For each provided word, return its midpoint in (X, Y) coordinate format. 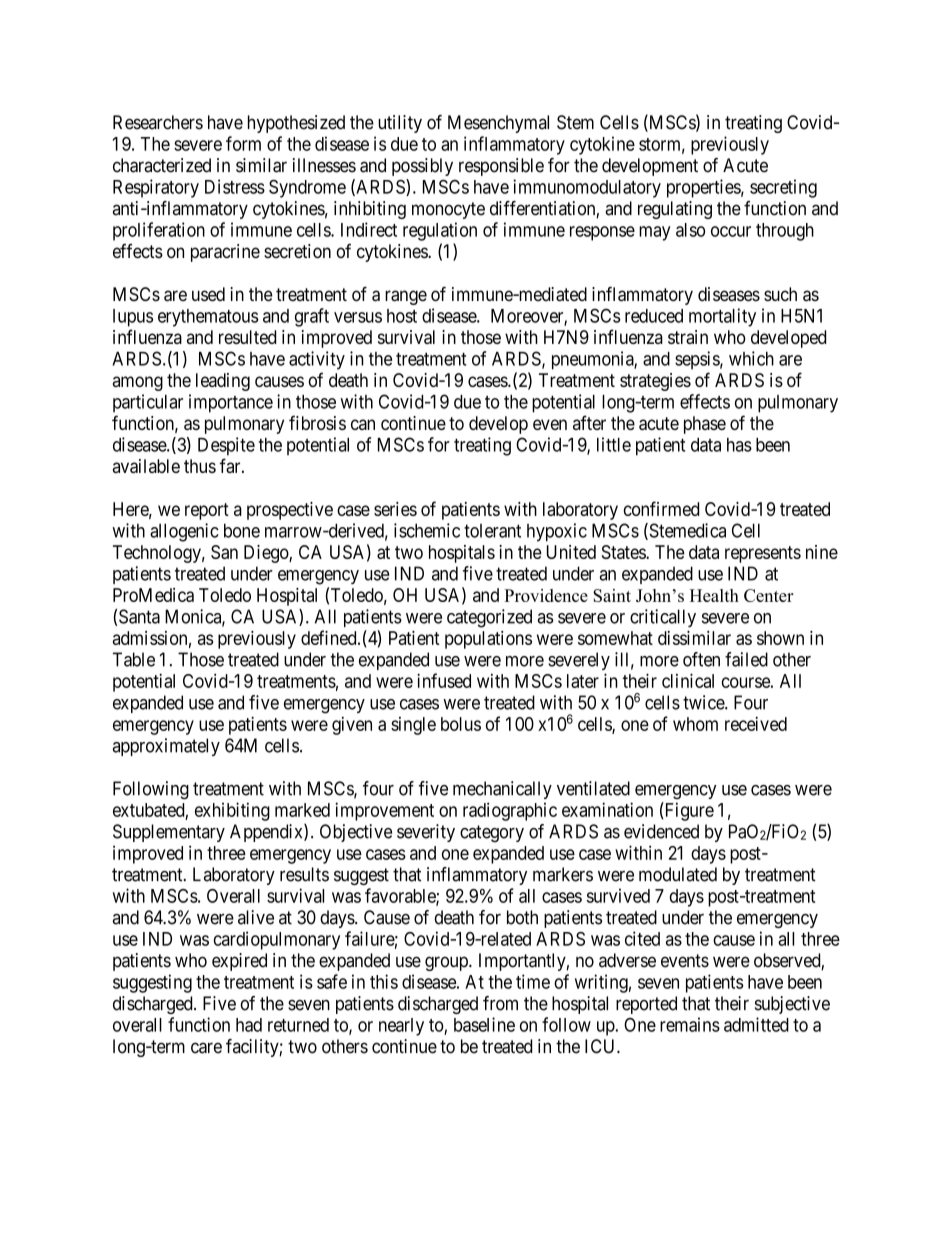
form (243, 143)
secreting (783, 188)
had (249, 1025)
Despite (226, 446)
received (756, 723)
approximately (166, 747)
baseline (484, 1024)
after (589, 422)
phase (705, 425)
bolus (461, 724)
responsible (501, 167)
